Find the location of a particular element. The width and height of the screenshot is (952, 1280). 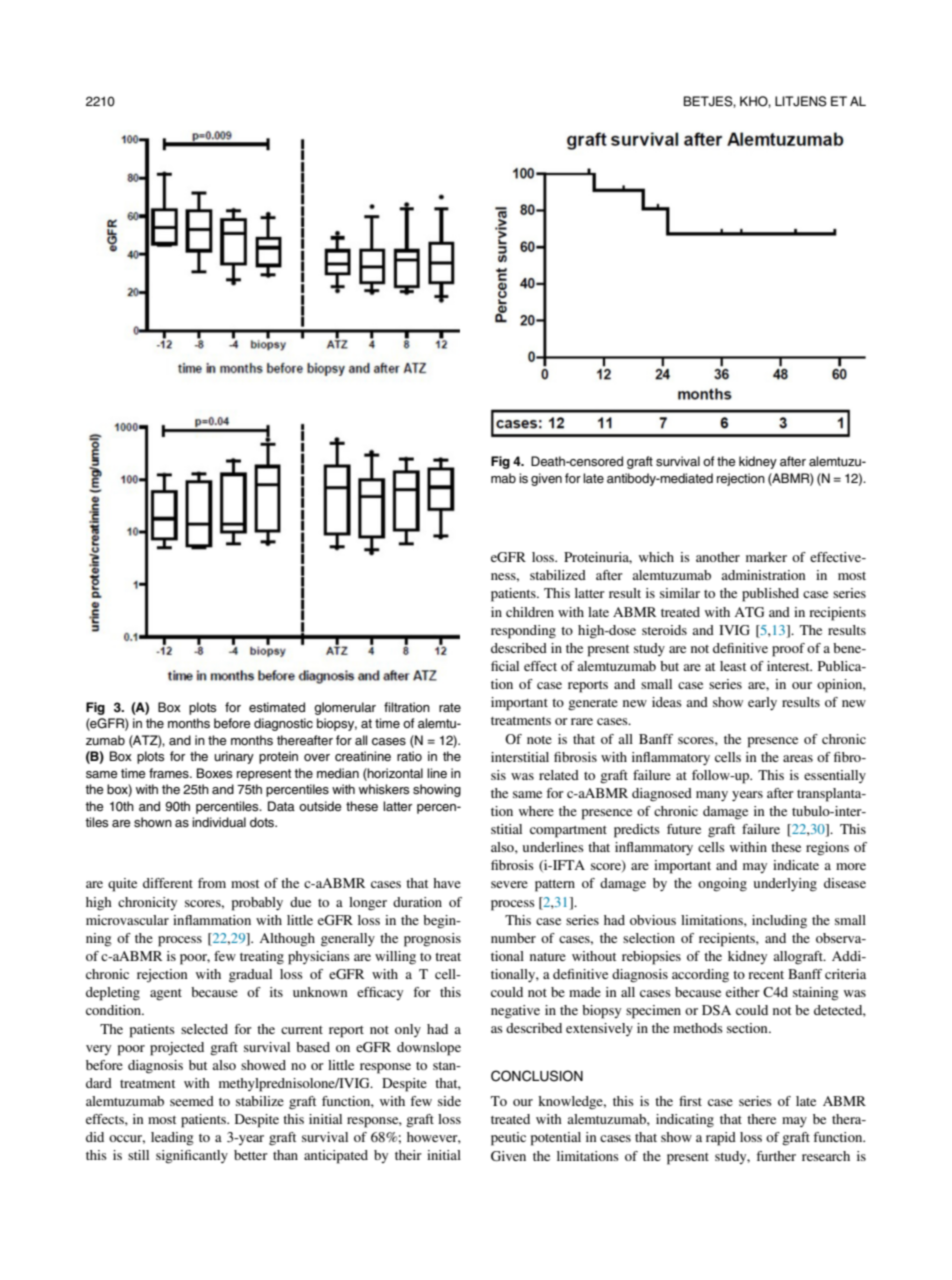

their is located at coordinates (408, 1155).
